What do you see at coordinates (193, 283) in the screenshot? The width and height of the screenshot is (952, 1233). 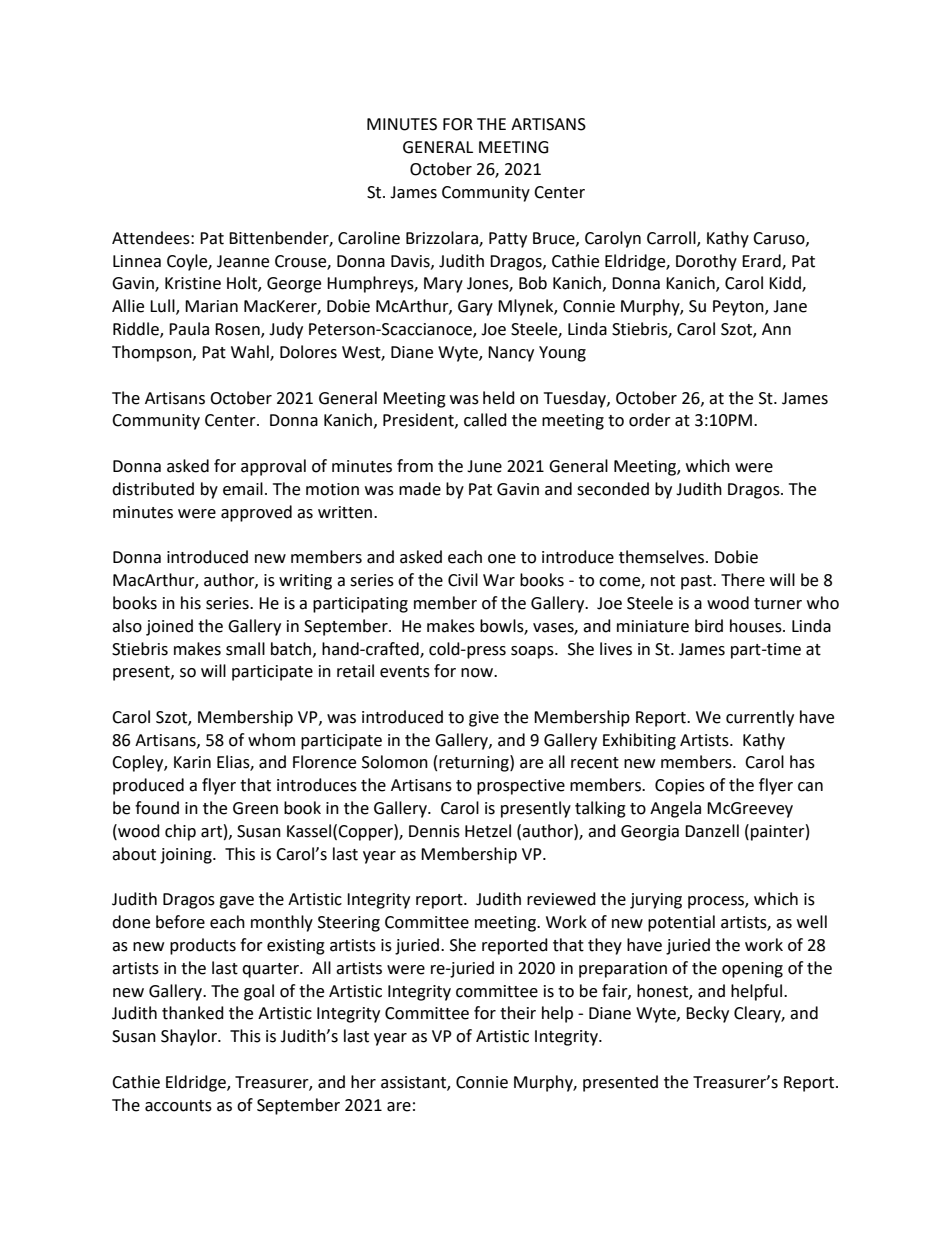 I see `Kristine` at bounding box center [193, 283].
